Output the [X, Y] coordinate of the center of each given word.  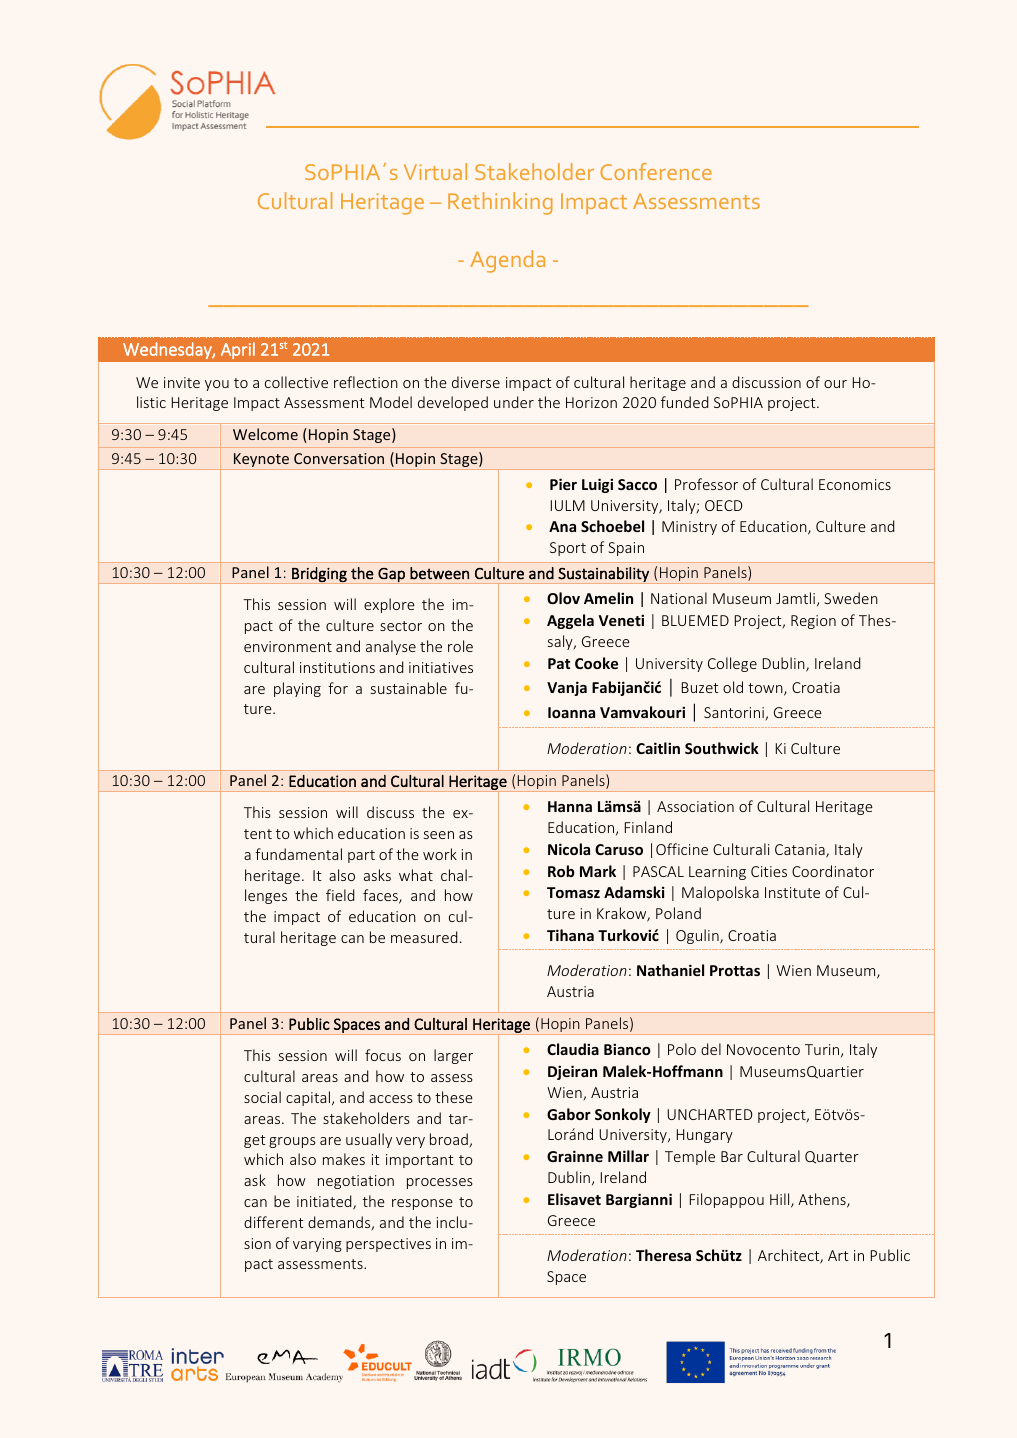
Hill [781, 1200]
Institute [792, 892]
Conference [656, 171]
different [273, 1222]
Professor [706, 484]
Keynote [262, 461]
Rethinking [500, 203]
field [340, 895]
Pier [563, 484]
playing [297, 689]
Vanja [567, 688]
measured [424, 937]
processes [440, 1183]
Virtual [435, 171]
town [766, 689]
